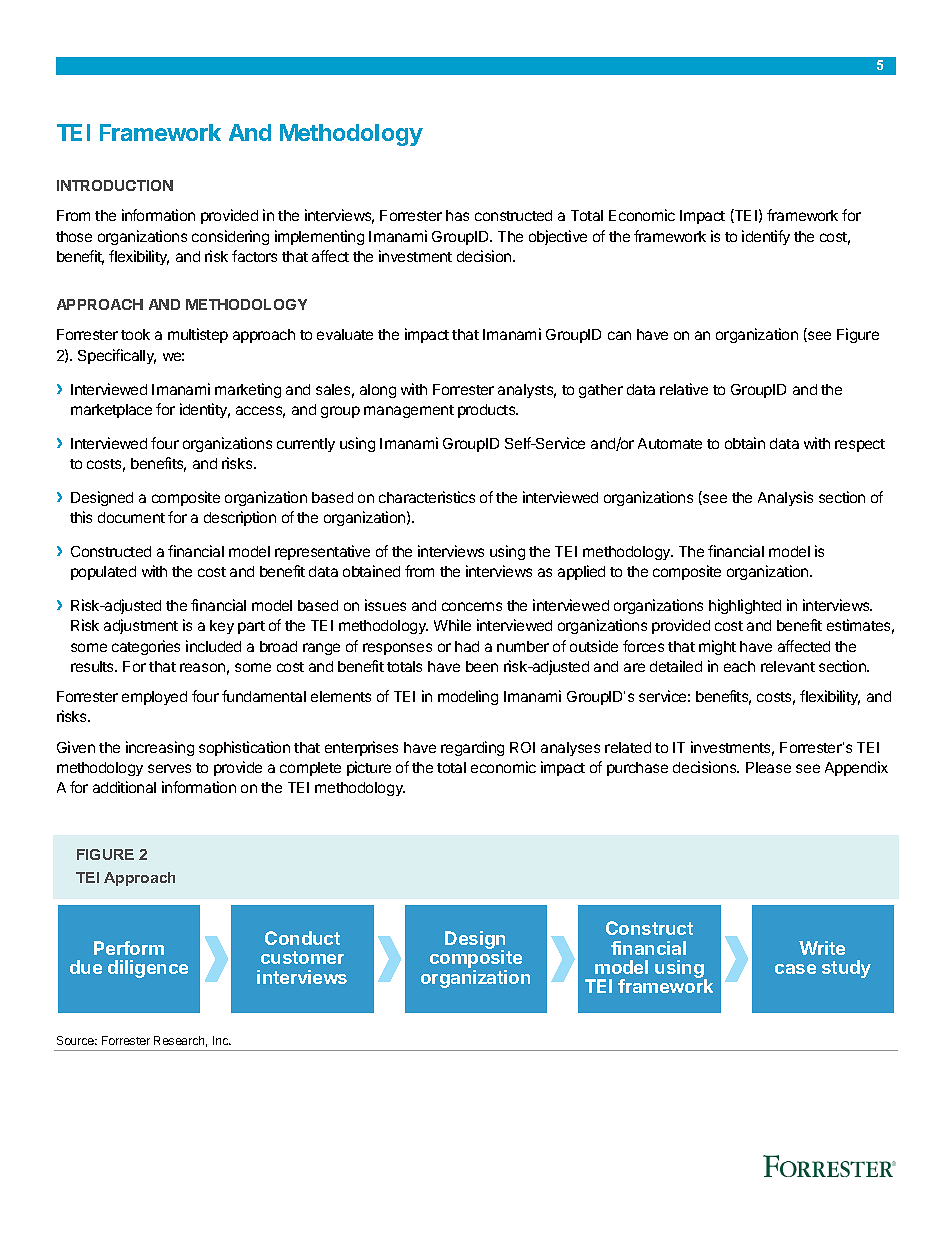 Image resolution: width=952 pixels, height=1233 pixels. Describe the element at coordinates (111, 411) in the screenshot. I see `marketplace` at that location.
